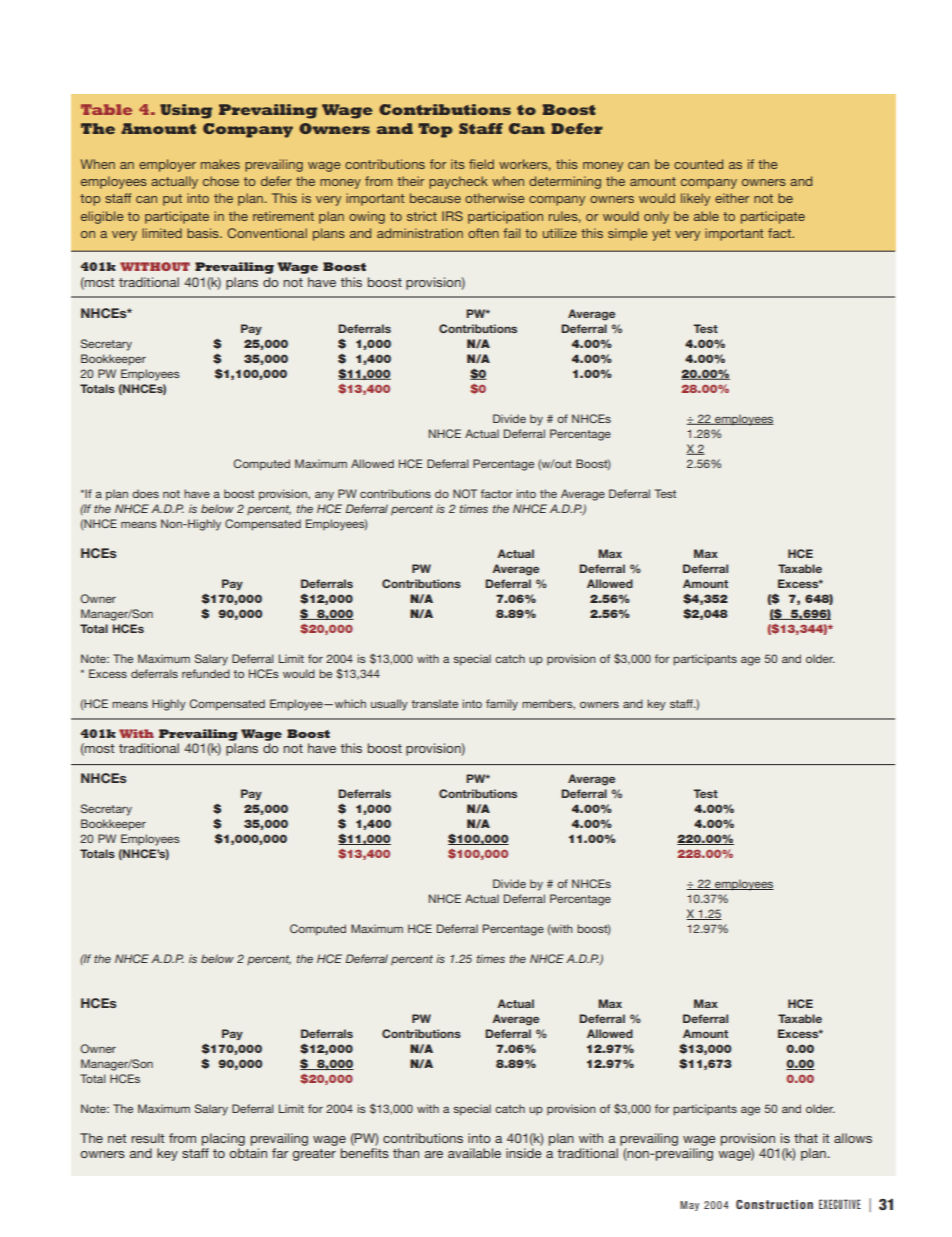 The height and width of the screenshot is (1237, 952). What do you see at coordinates (698, 164) in the screenshot?
I see `counted` at bounding box center [698, 164].
